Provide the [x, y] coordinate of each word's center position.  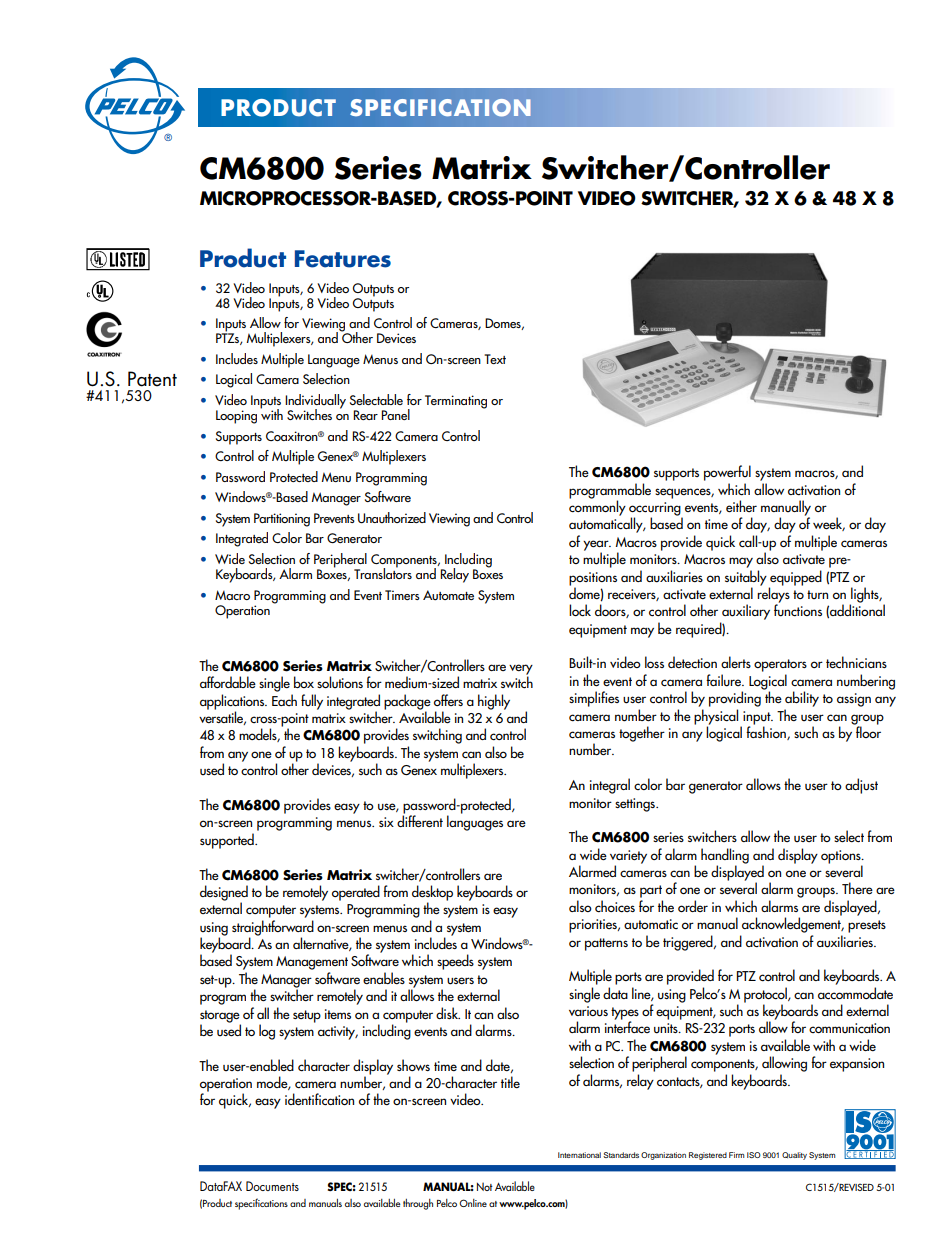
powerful [727, 473]
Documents [272, 1186]
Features [343, 259]
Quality [794, 1156]
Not [485, 1186]
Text [495, 359]
